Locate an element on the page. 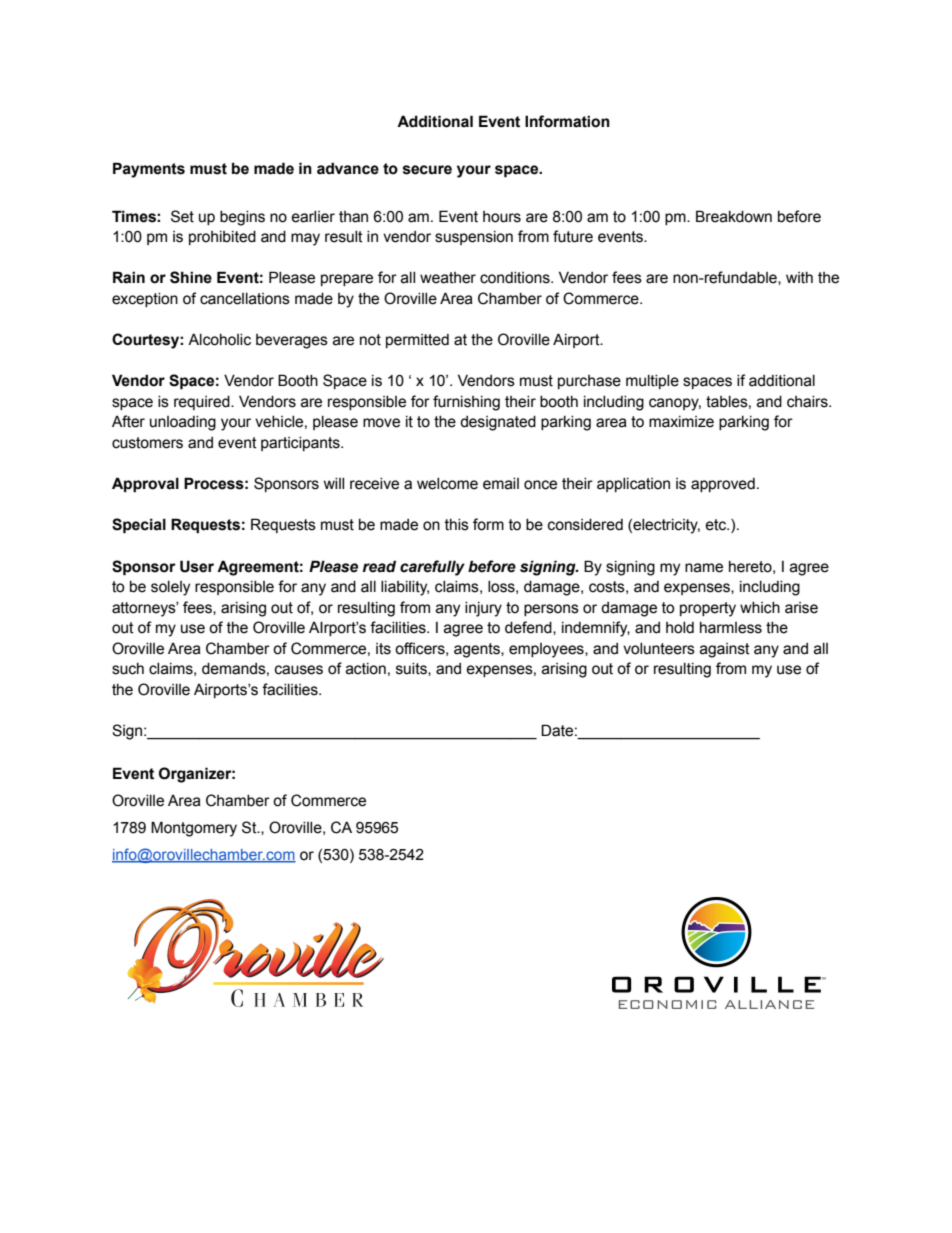 This document has height=1233, width=952. secure is located at coordinates (427, 170).
